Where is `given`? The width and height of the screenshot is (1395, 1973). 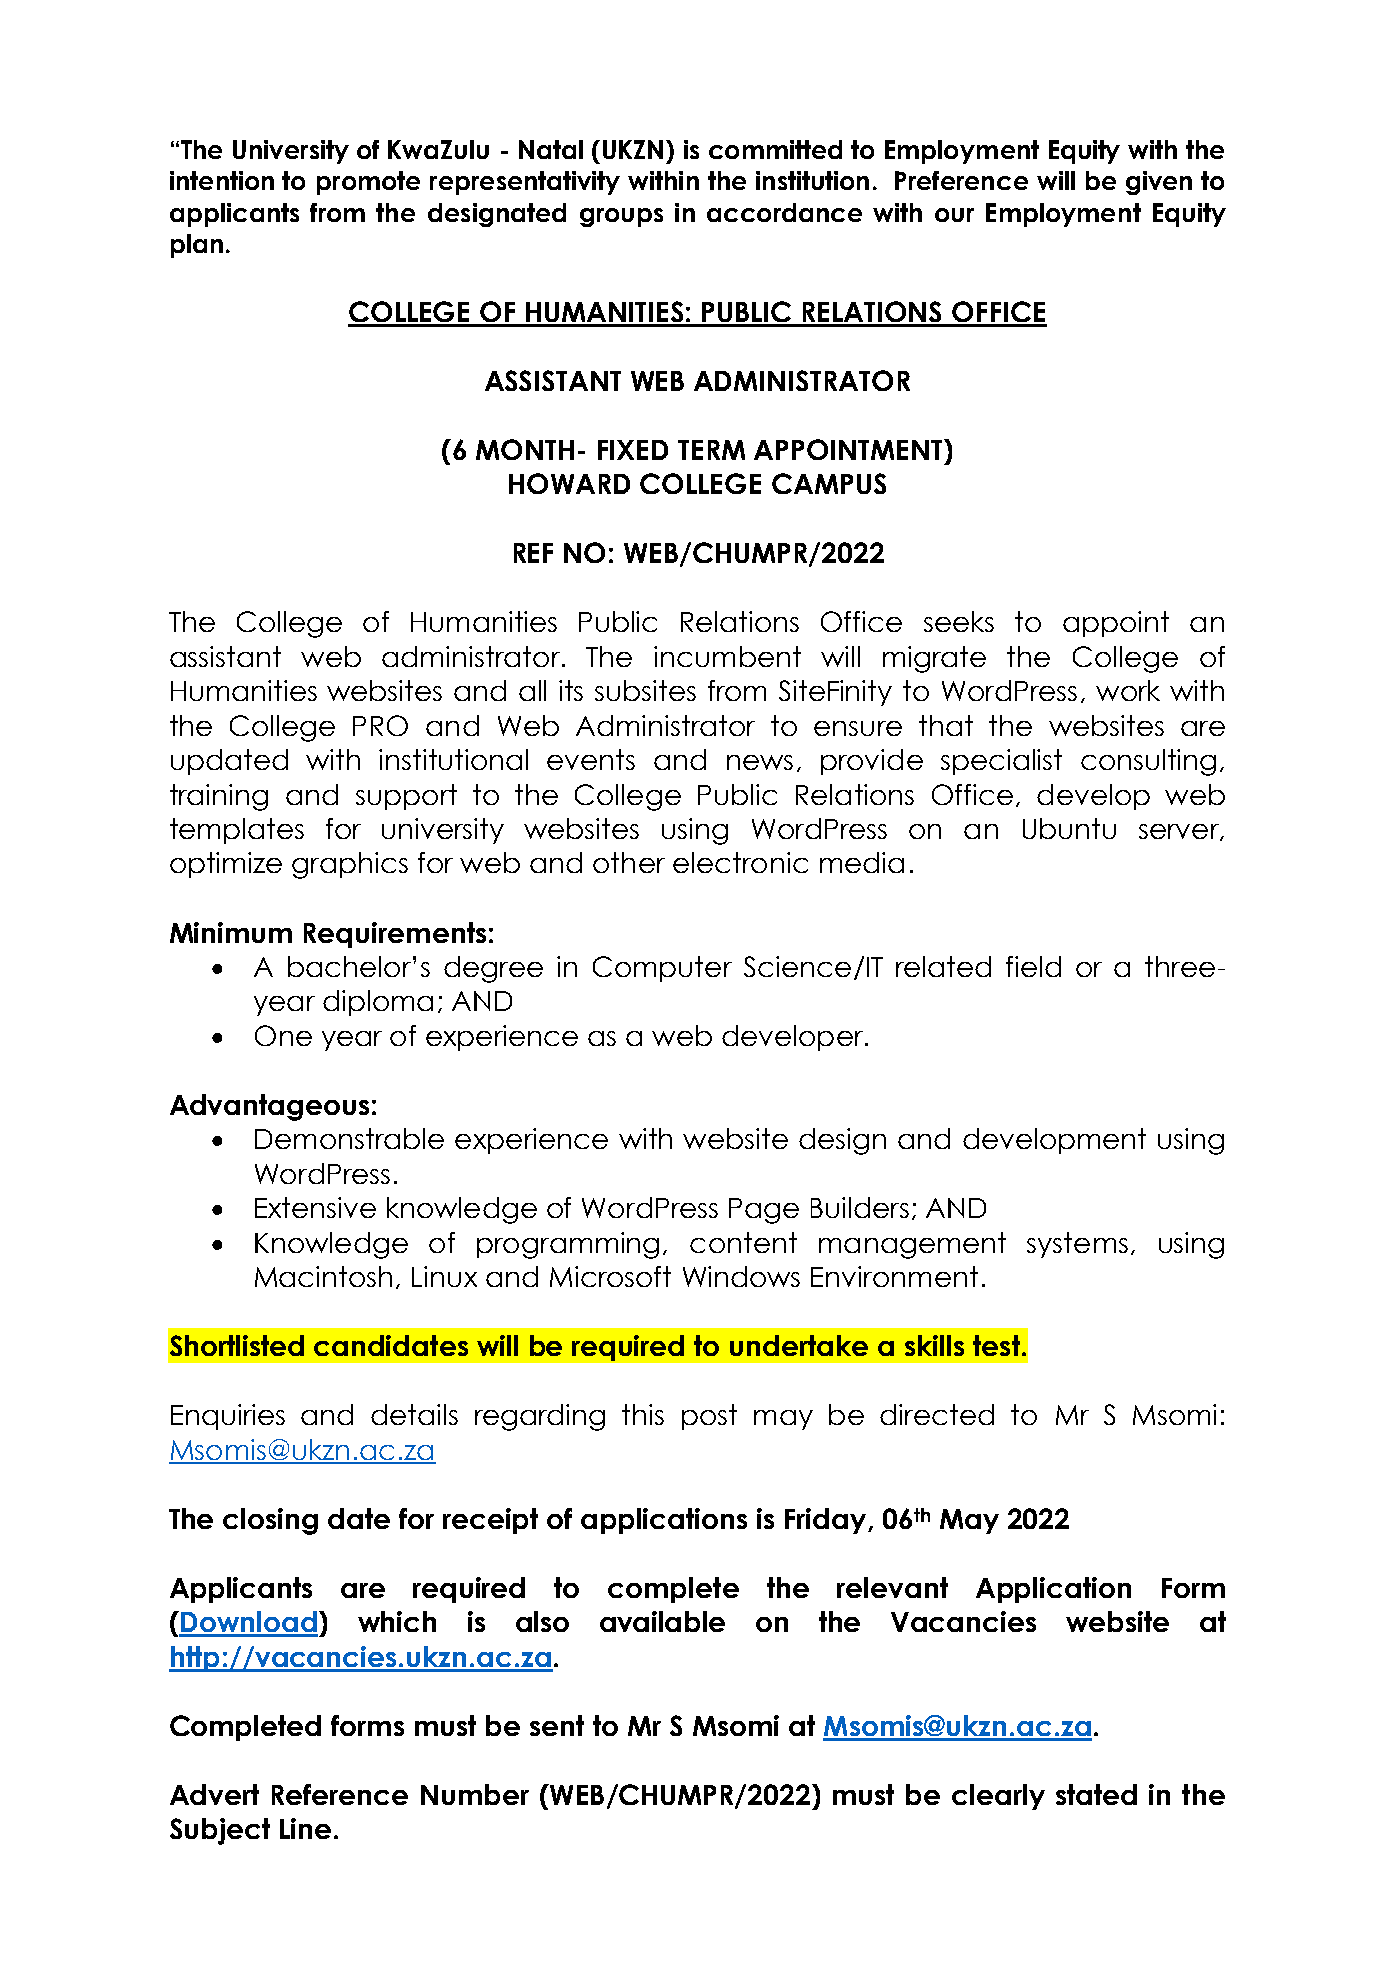
given is located at coordinates (1159, 183).
